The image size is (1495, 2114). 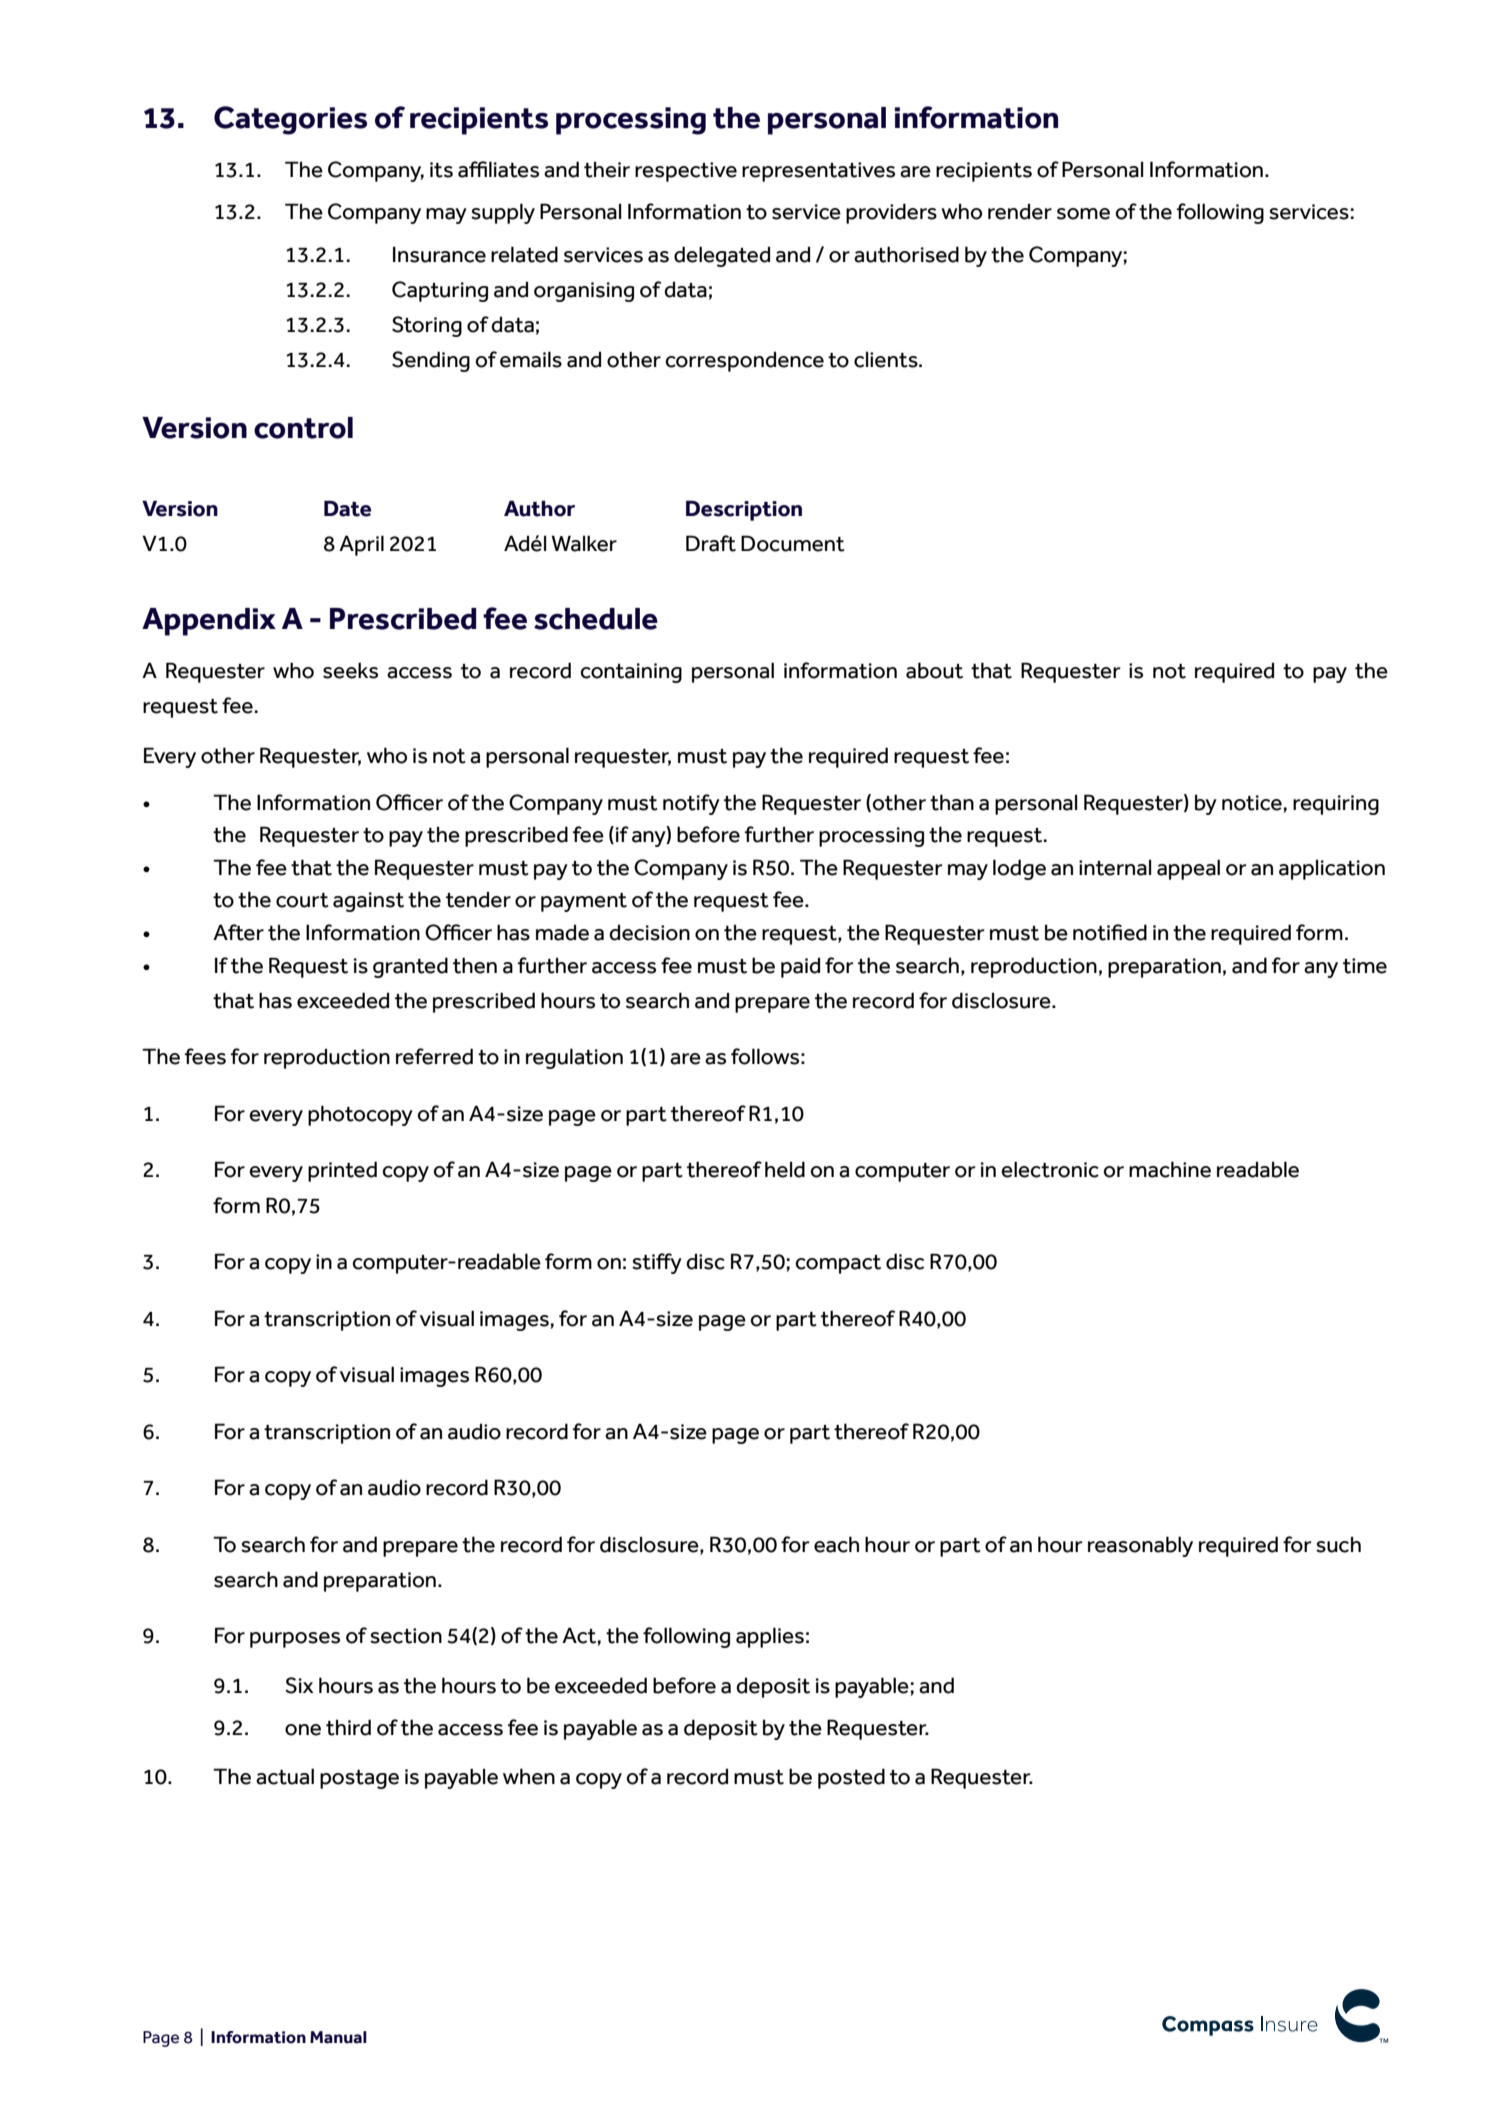 I want to click on notice, so click(x=1252, y=803).
